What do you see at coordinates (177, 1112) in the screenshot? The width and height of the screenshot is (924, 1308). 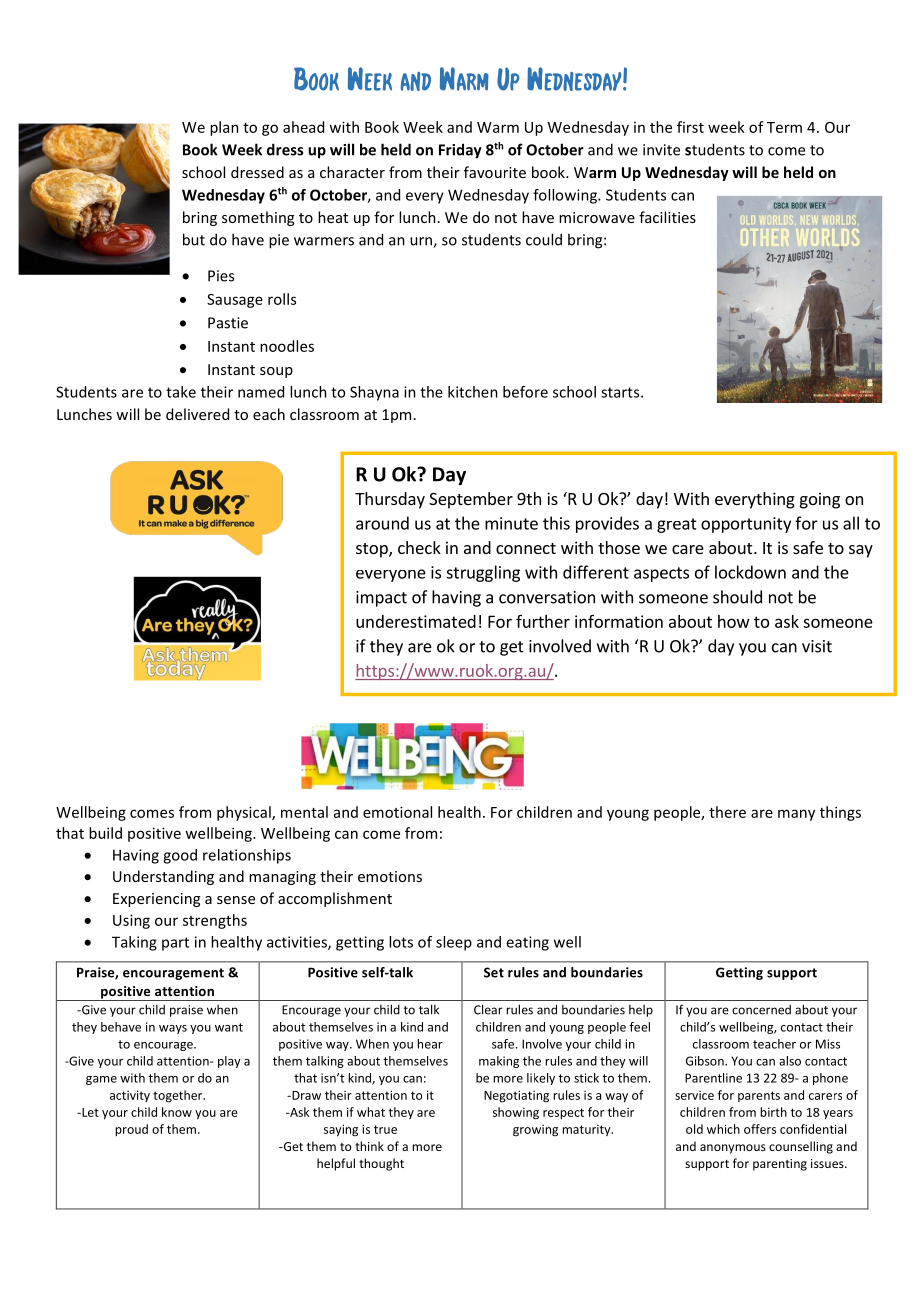 I see `know` at bounding box center [177, 1112].
